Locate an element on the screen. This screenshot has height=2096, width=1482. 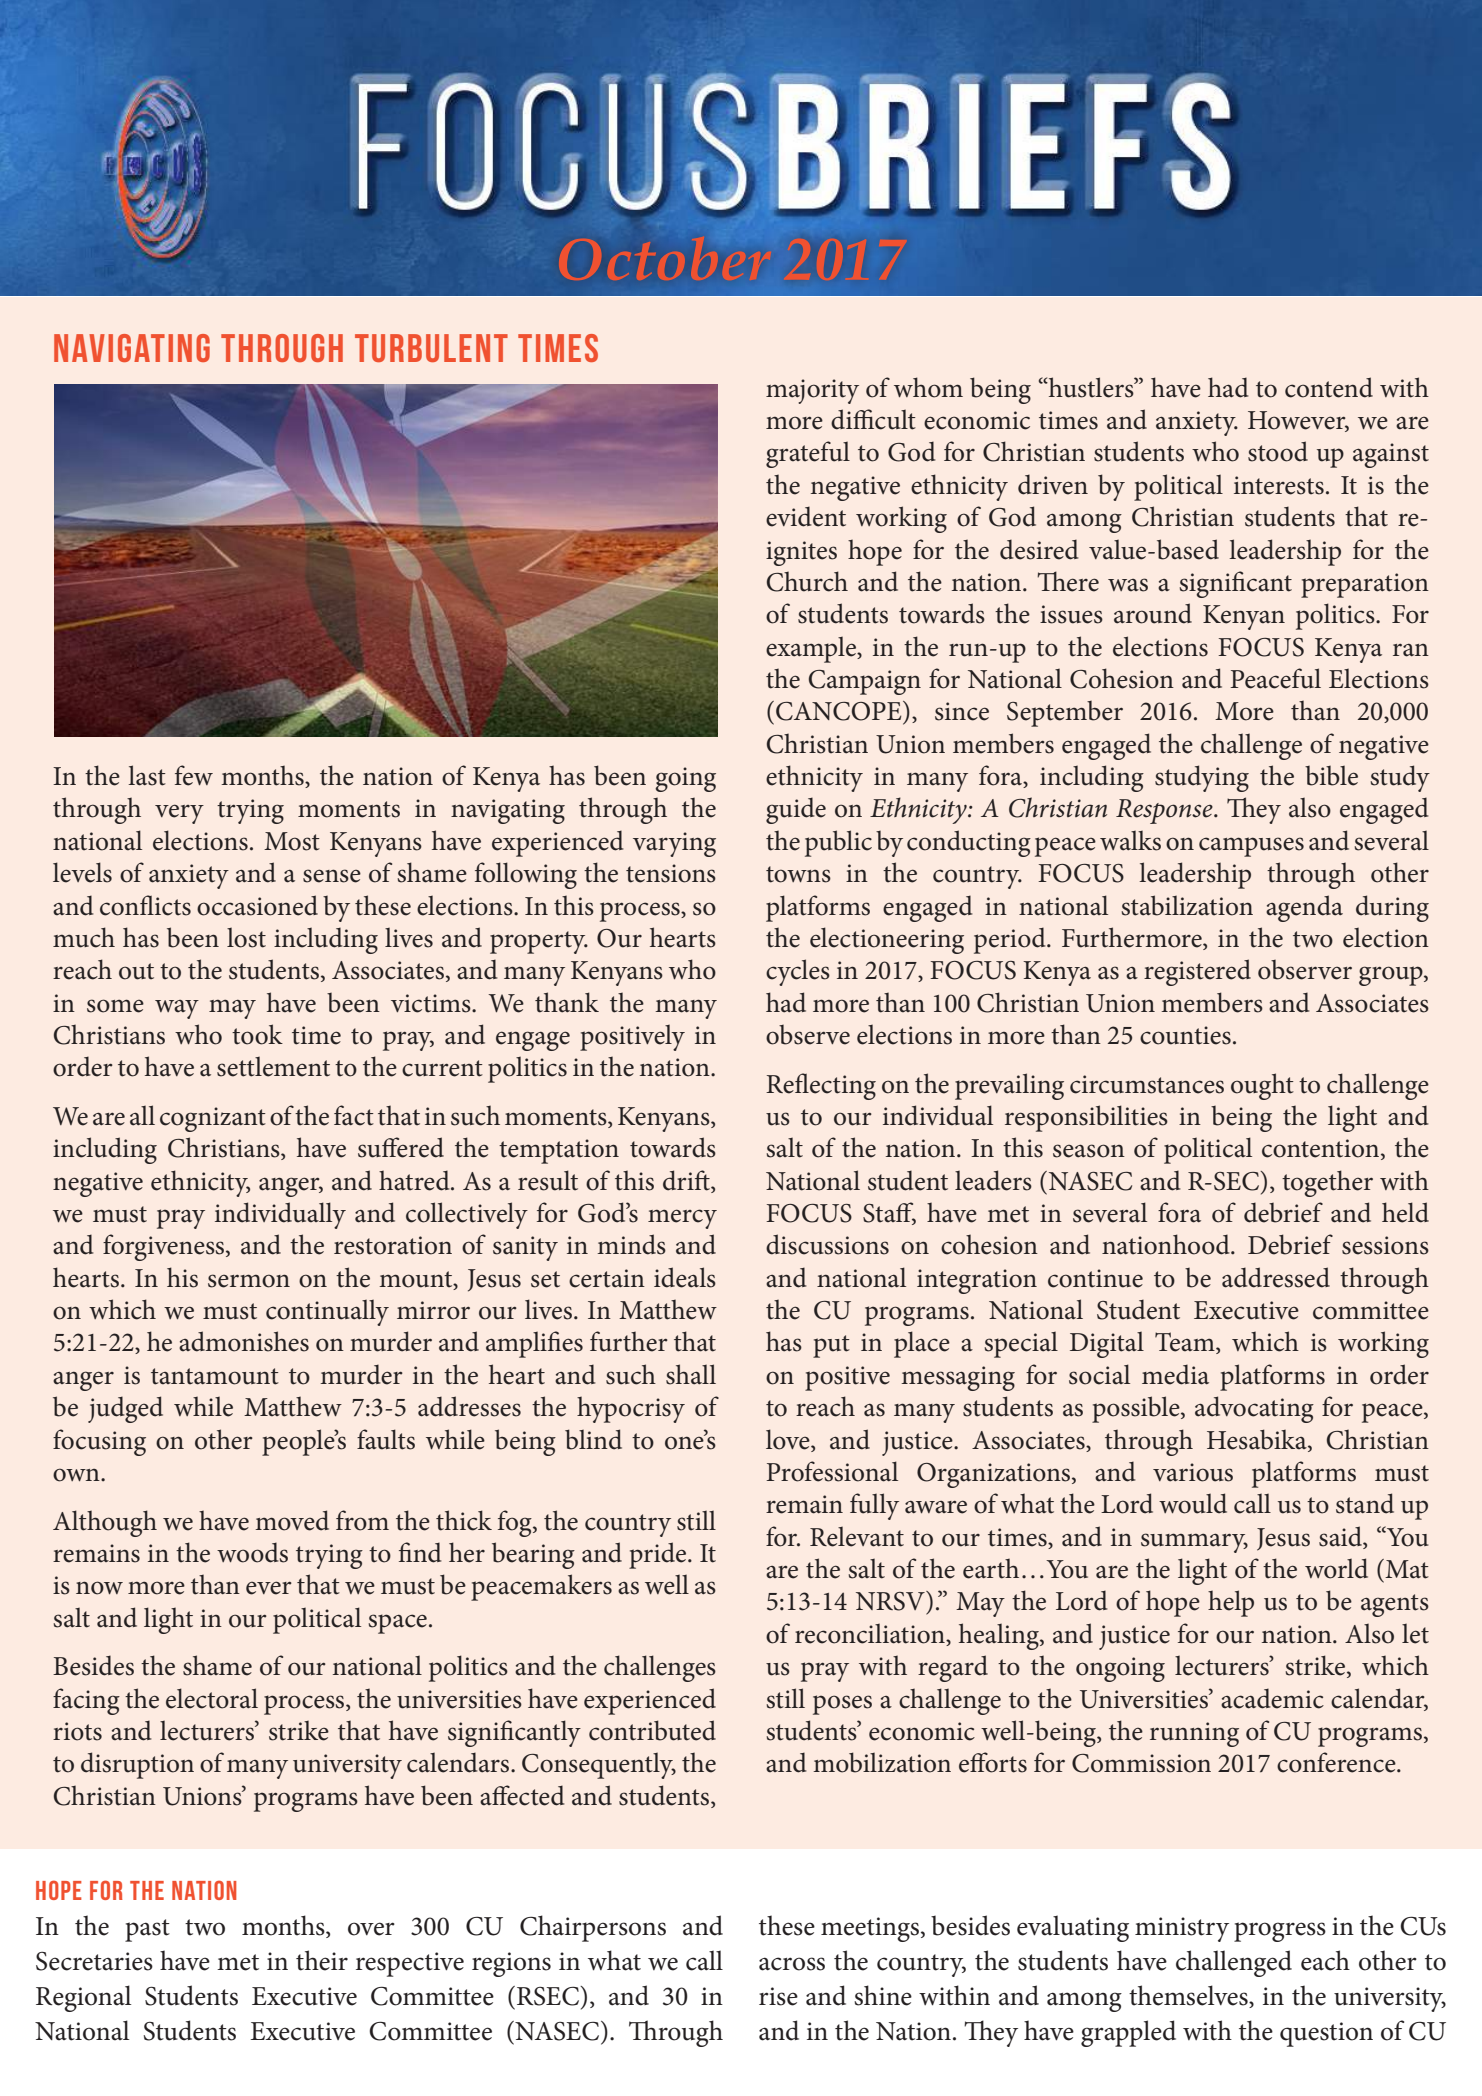
drift is located at coordinates (687, 1180).
